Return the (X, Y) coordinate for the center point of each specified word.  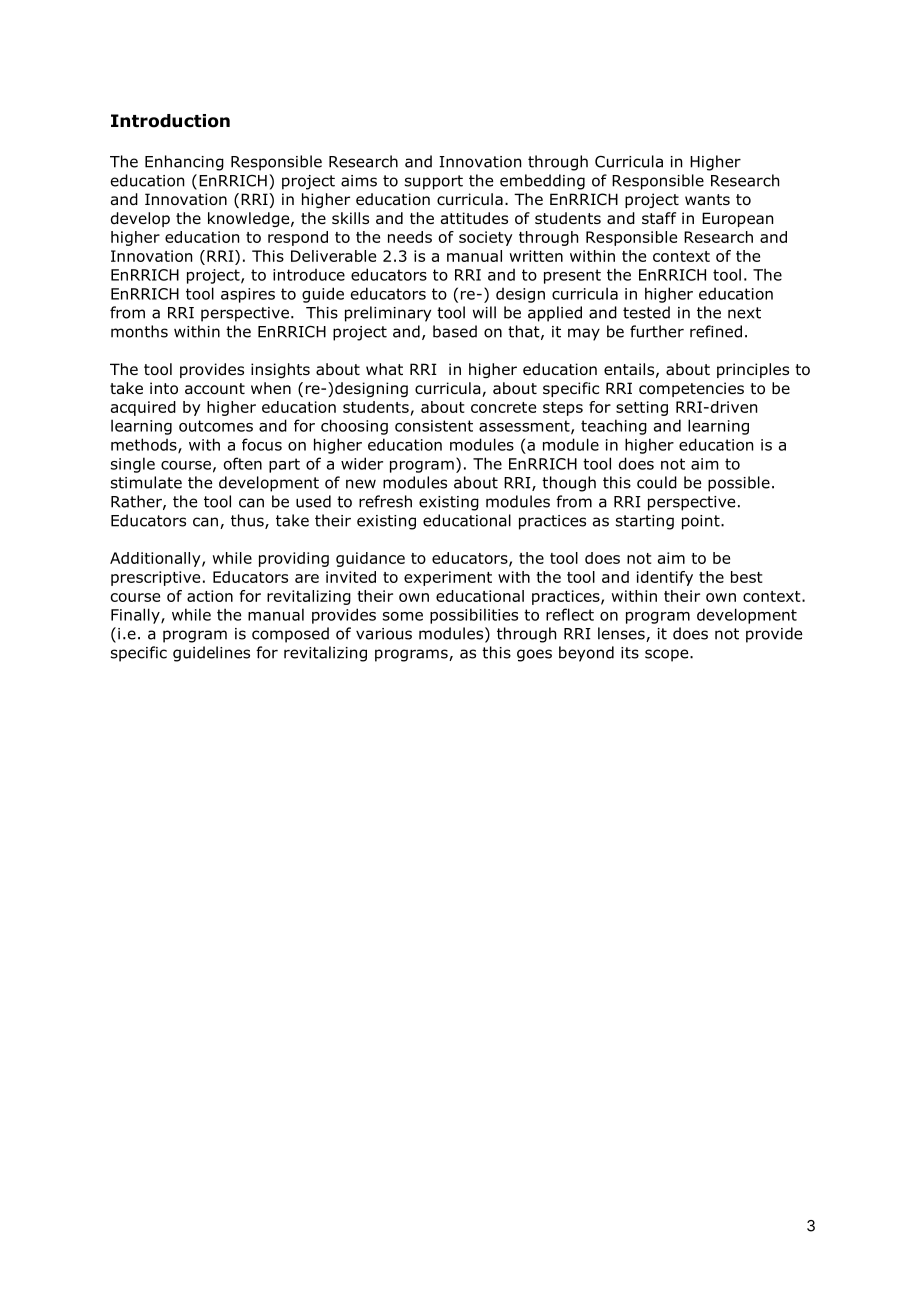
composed (290, 635)
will (484, 312)
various (384, 634)
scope (668, 655)
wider (362, 463)
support (434, 182)
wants (707, 200)
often (243, 463)
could (657, 482)
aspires (248, 295)
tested (646, 312)
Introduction (170, 121)
